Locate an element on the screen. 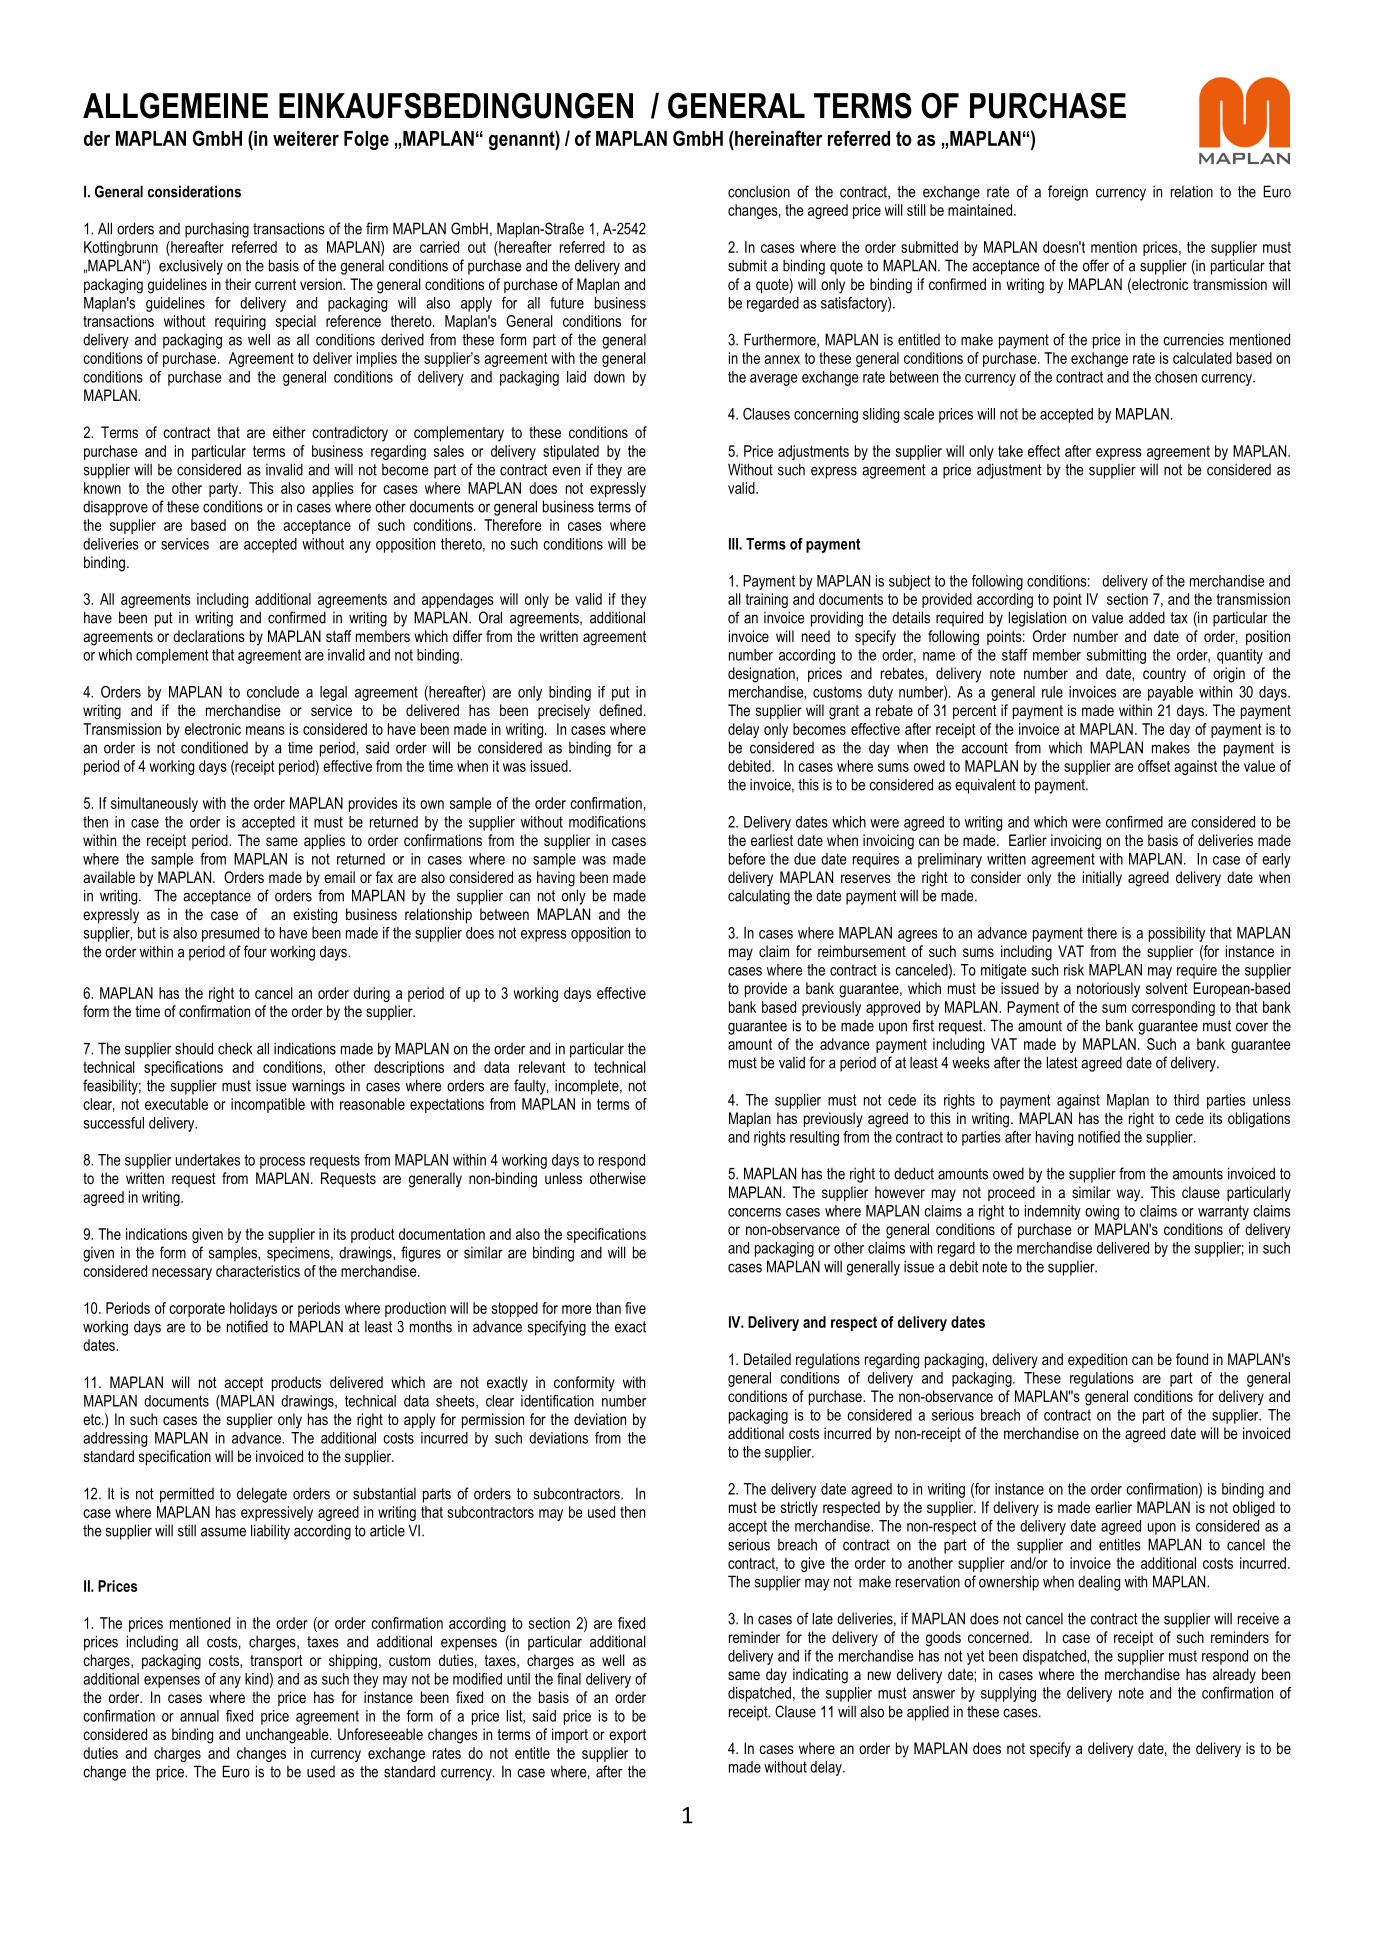 This screenshot has height=1943, width=1373. process is located at coordinates (282, 1163).
